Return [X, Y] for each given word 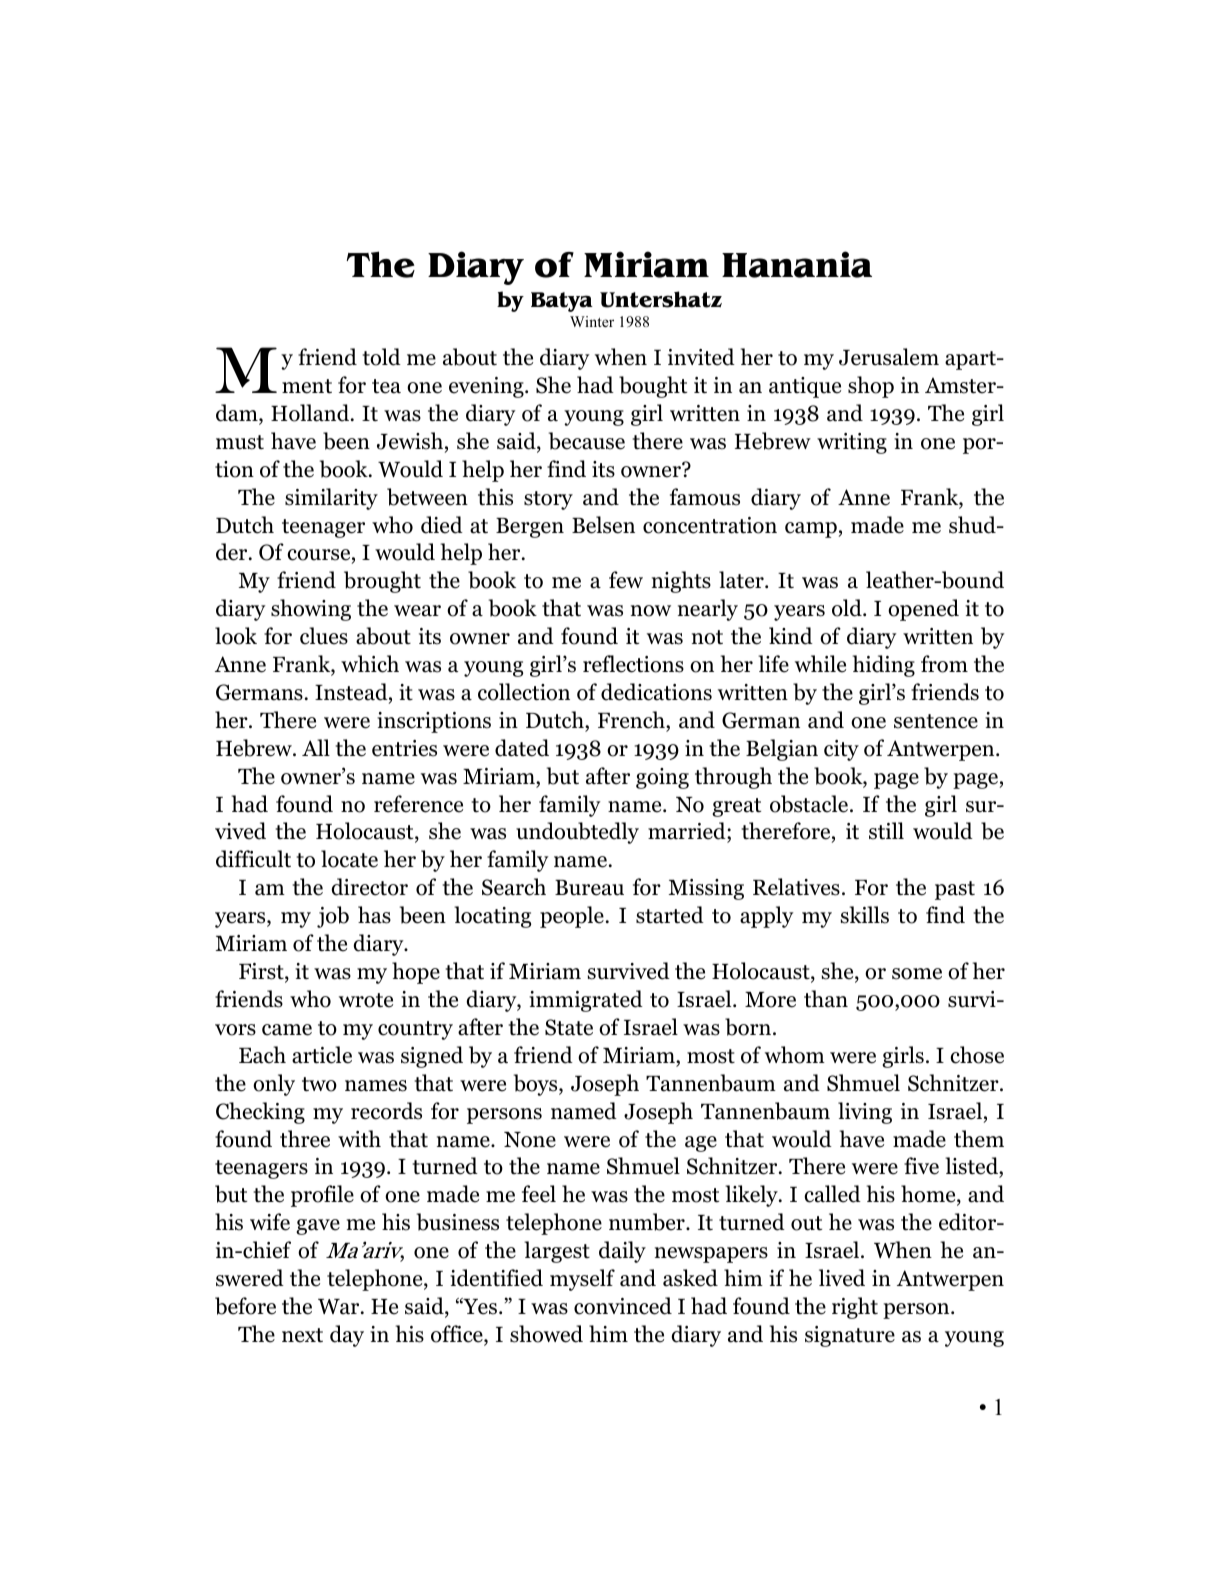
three [305, 1139]
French [632, 720]
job [333, 917]
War [340, 1307]
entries [404, 748]
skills [865, 915]
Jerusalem [889, 357]
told [382, 357]
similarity [331, 499]
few [626, 580]
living [865, 1113]
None [530, 1140]
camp [811, 530]
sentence [936, 721]
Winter [592, 321]
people [572, 917]
